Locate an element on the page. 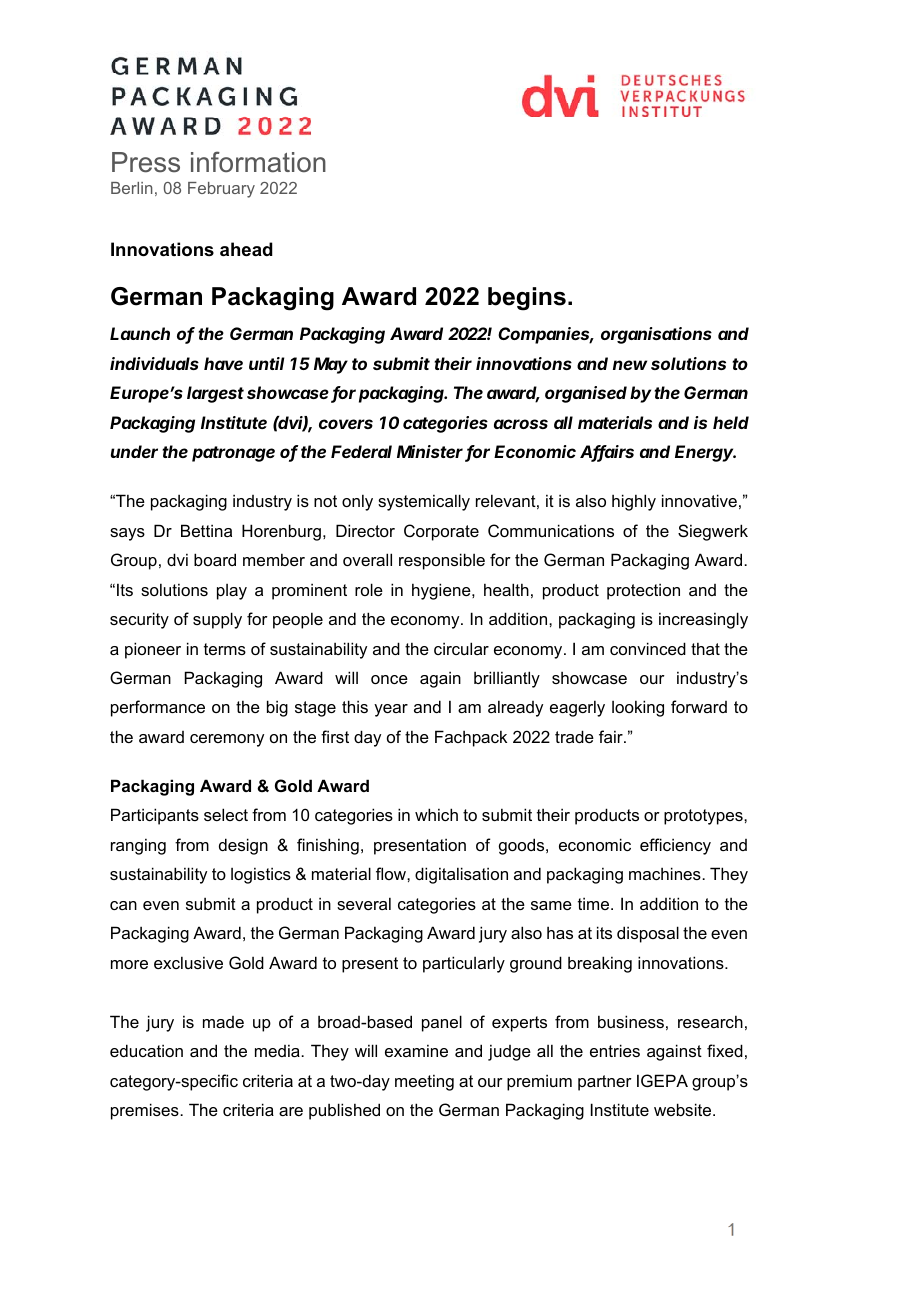 This document has width=924, height=1308. organisations is located at coordinates (656, 335).
